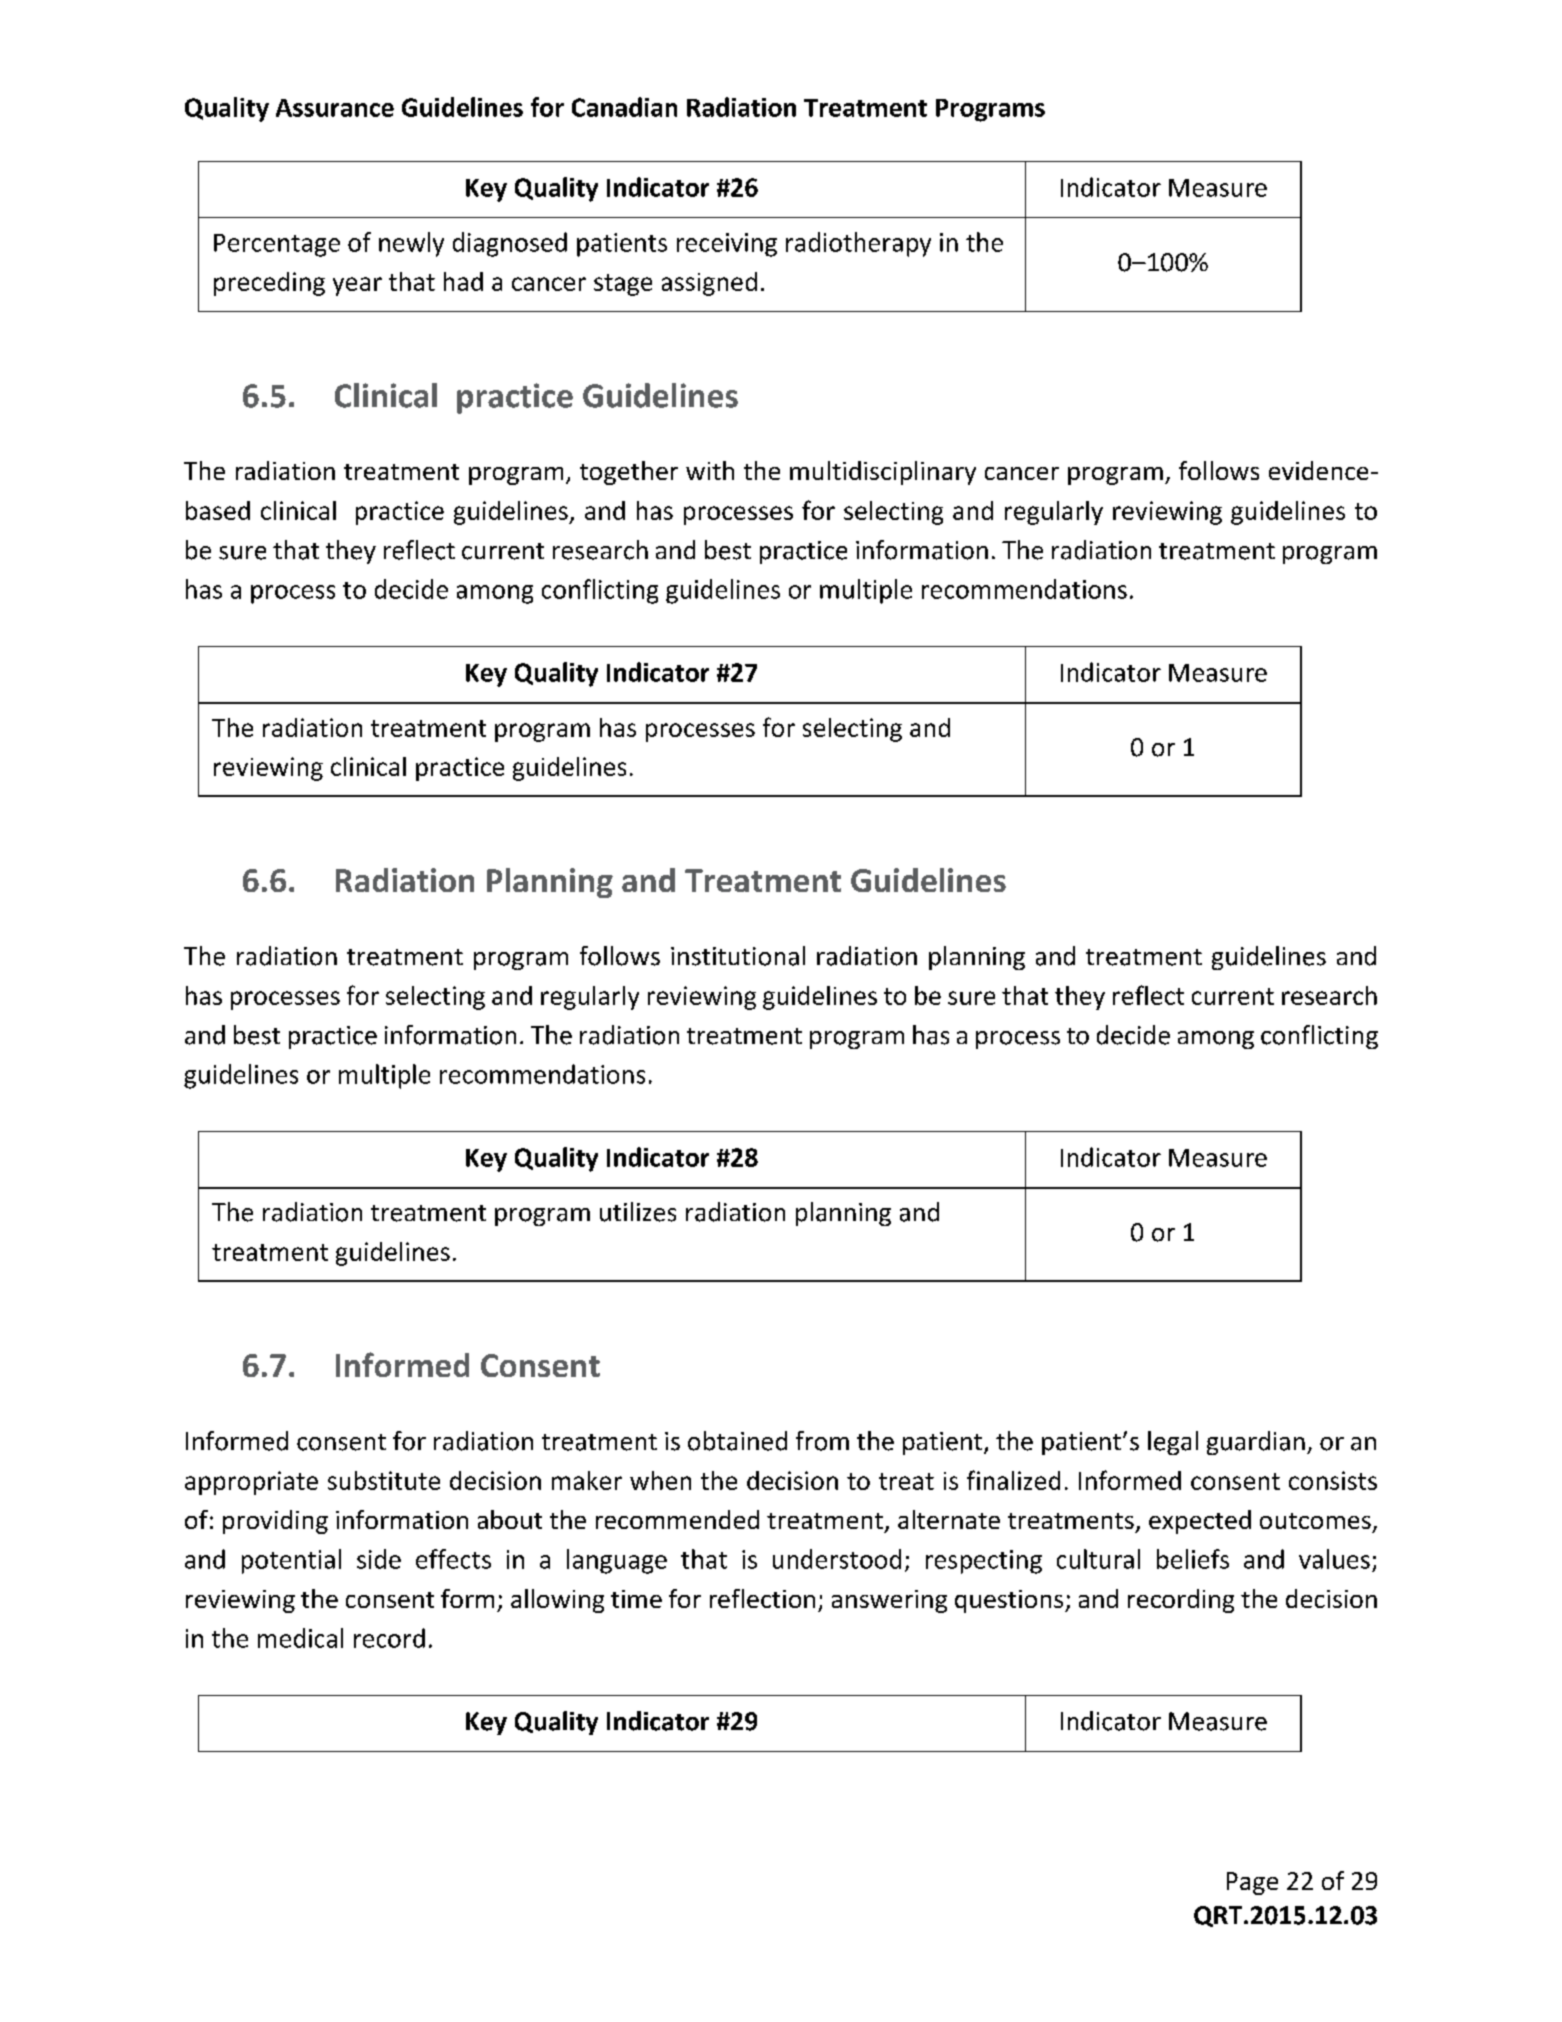 The image size is (1562, 2022). Describe the element at coordinates (858, 244) in the image. I see `radiotherapy` at that location.
